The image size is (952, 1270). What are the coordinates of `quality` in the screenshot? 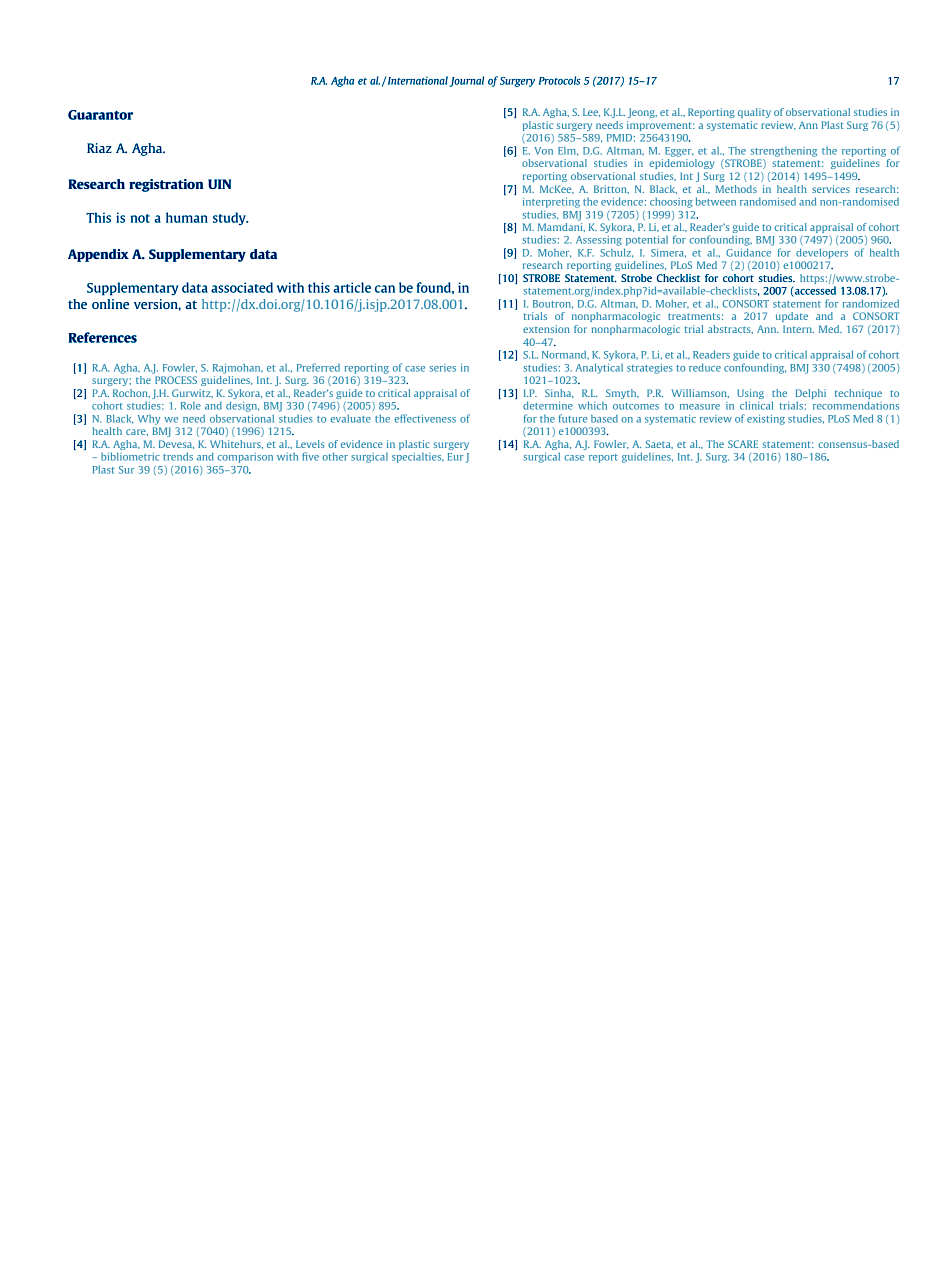 It's located at (754, 113).
